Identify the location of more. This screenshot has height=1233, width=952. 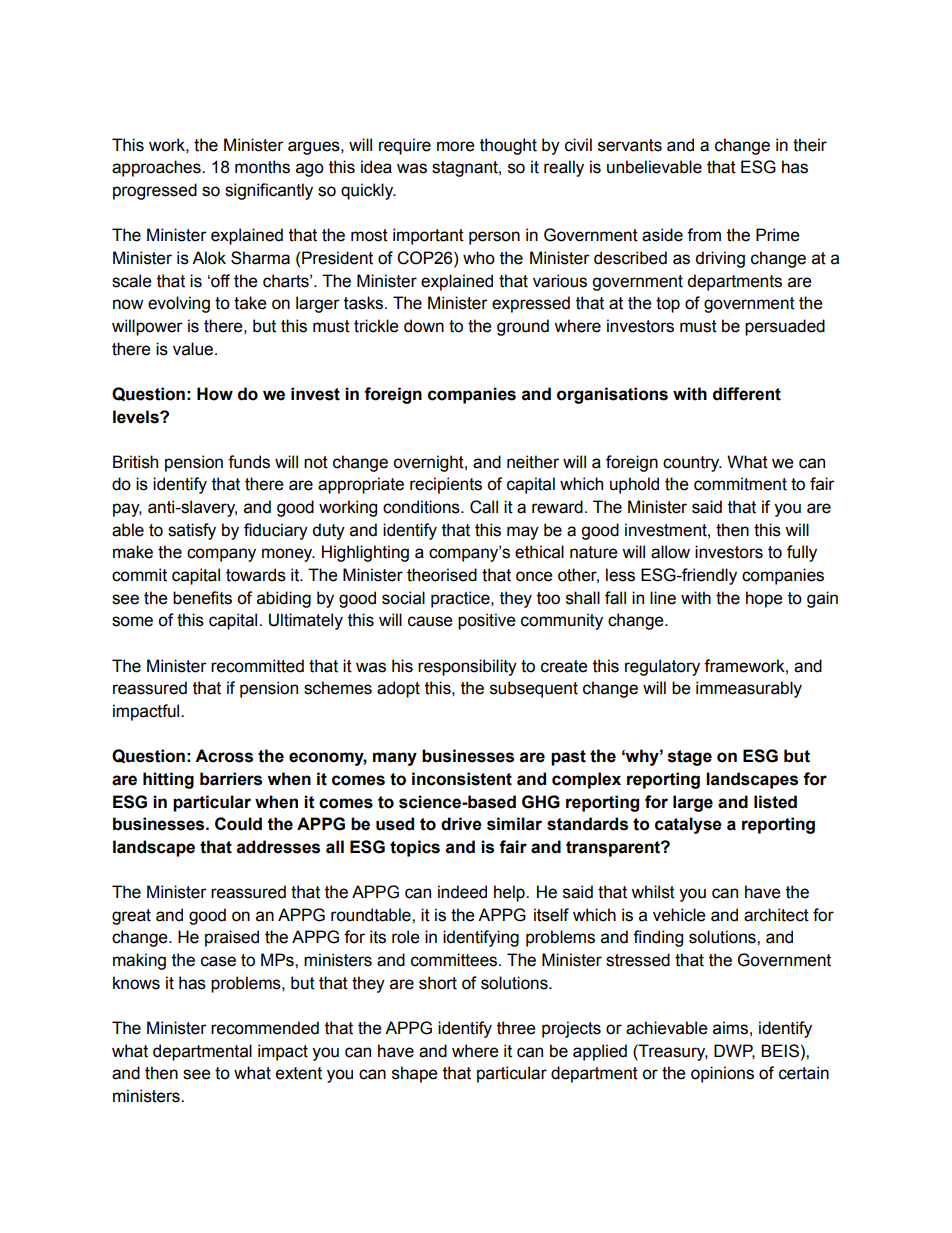
(456, 146).
